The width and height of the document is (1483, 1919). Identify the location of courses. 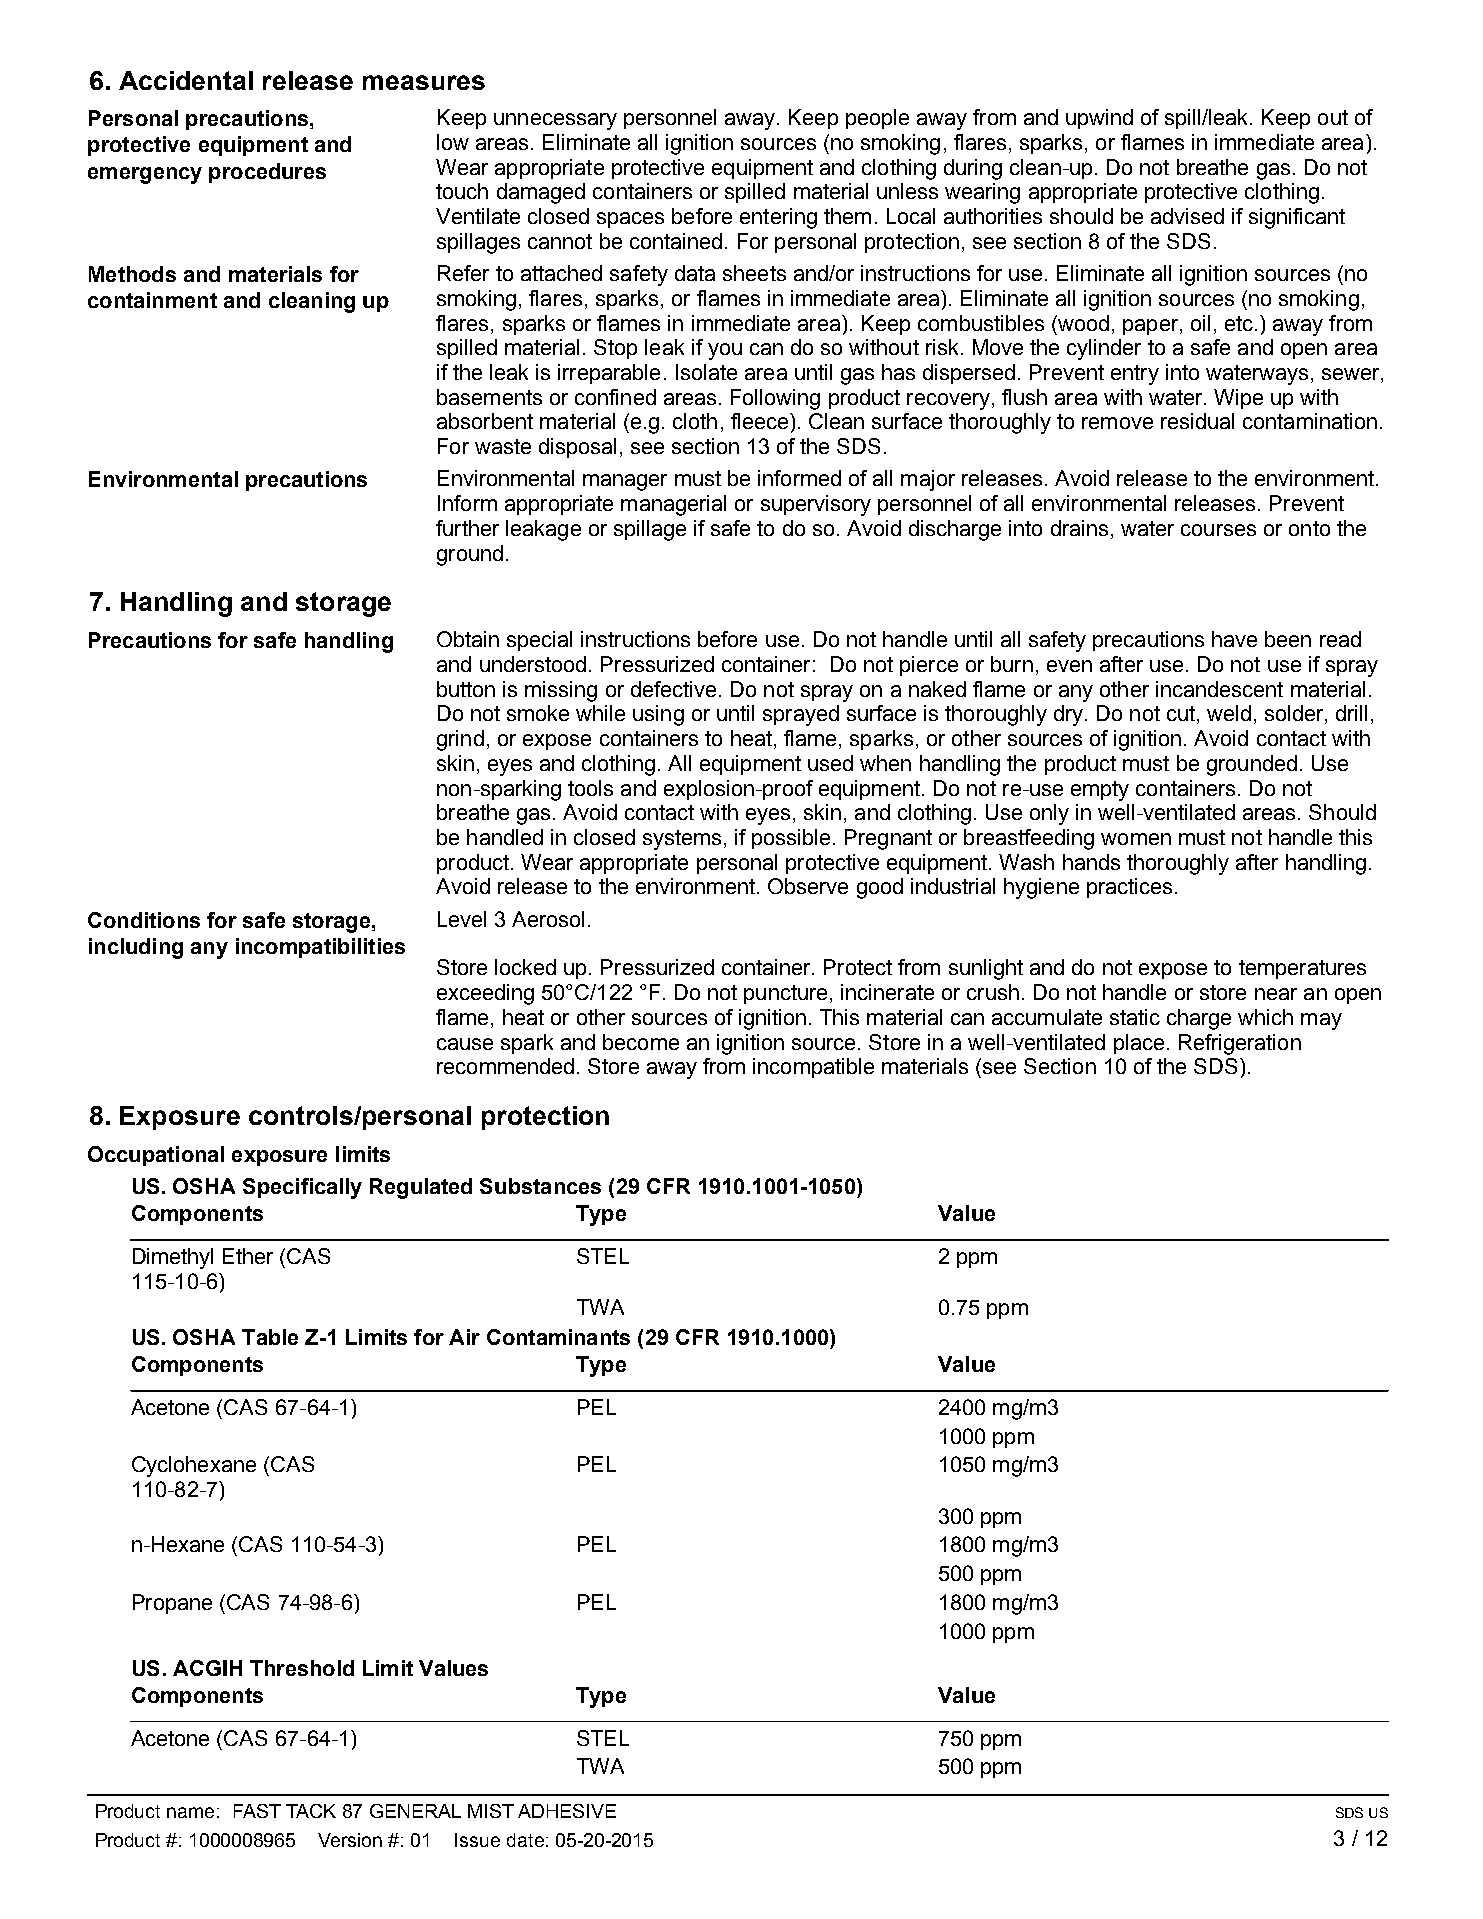
(1218, 530).
